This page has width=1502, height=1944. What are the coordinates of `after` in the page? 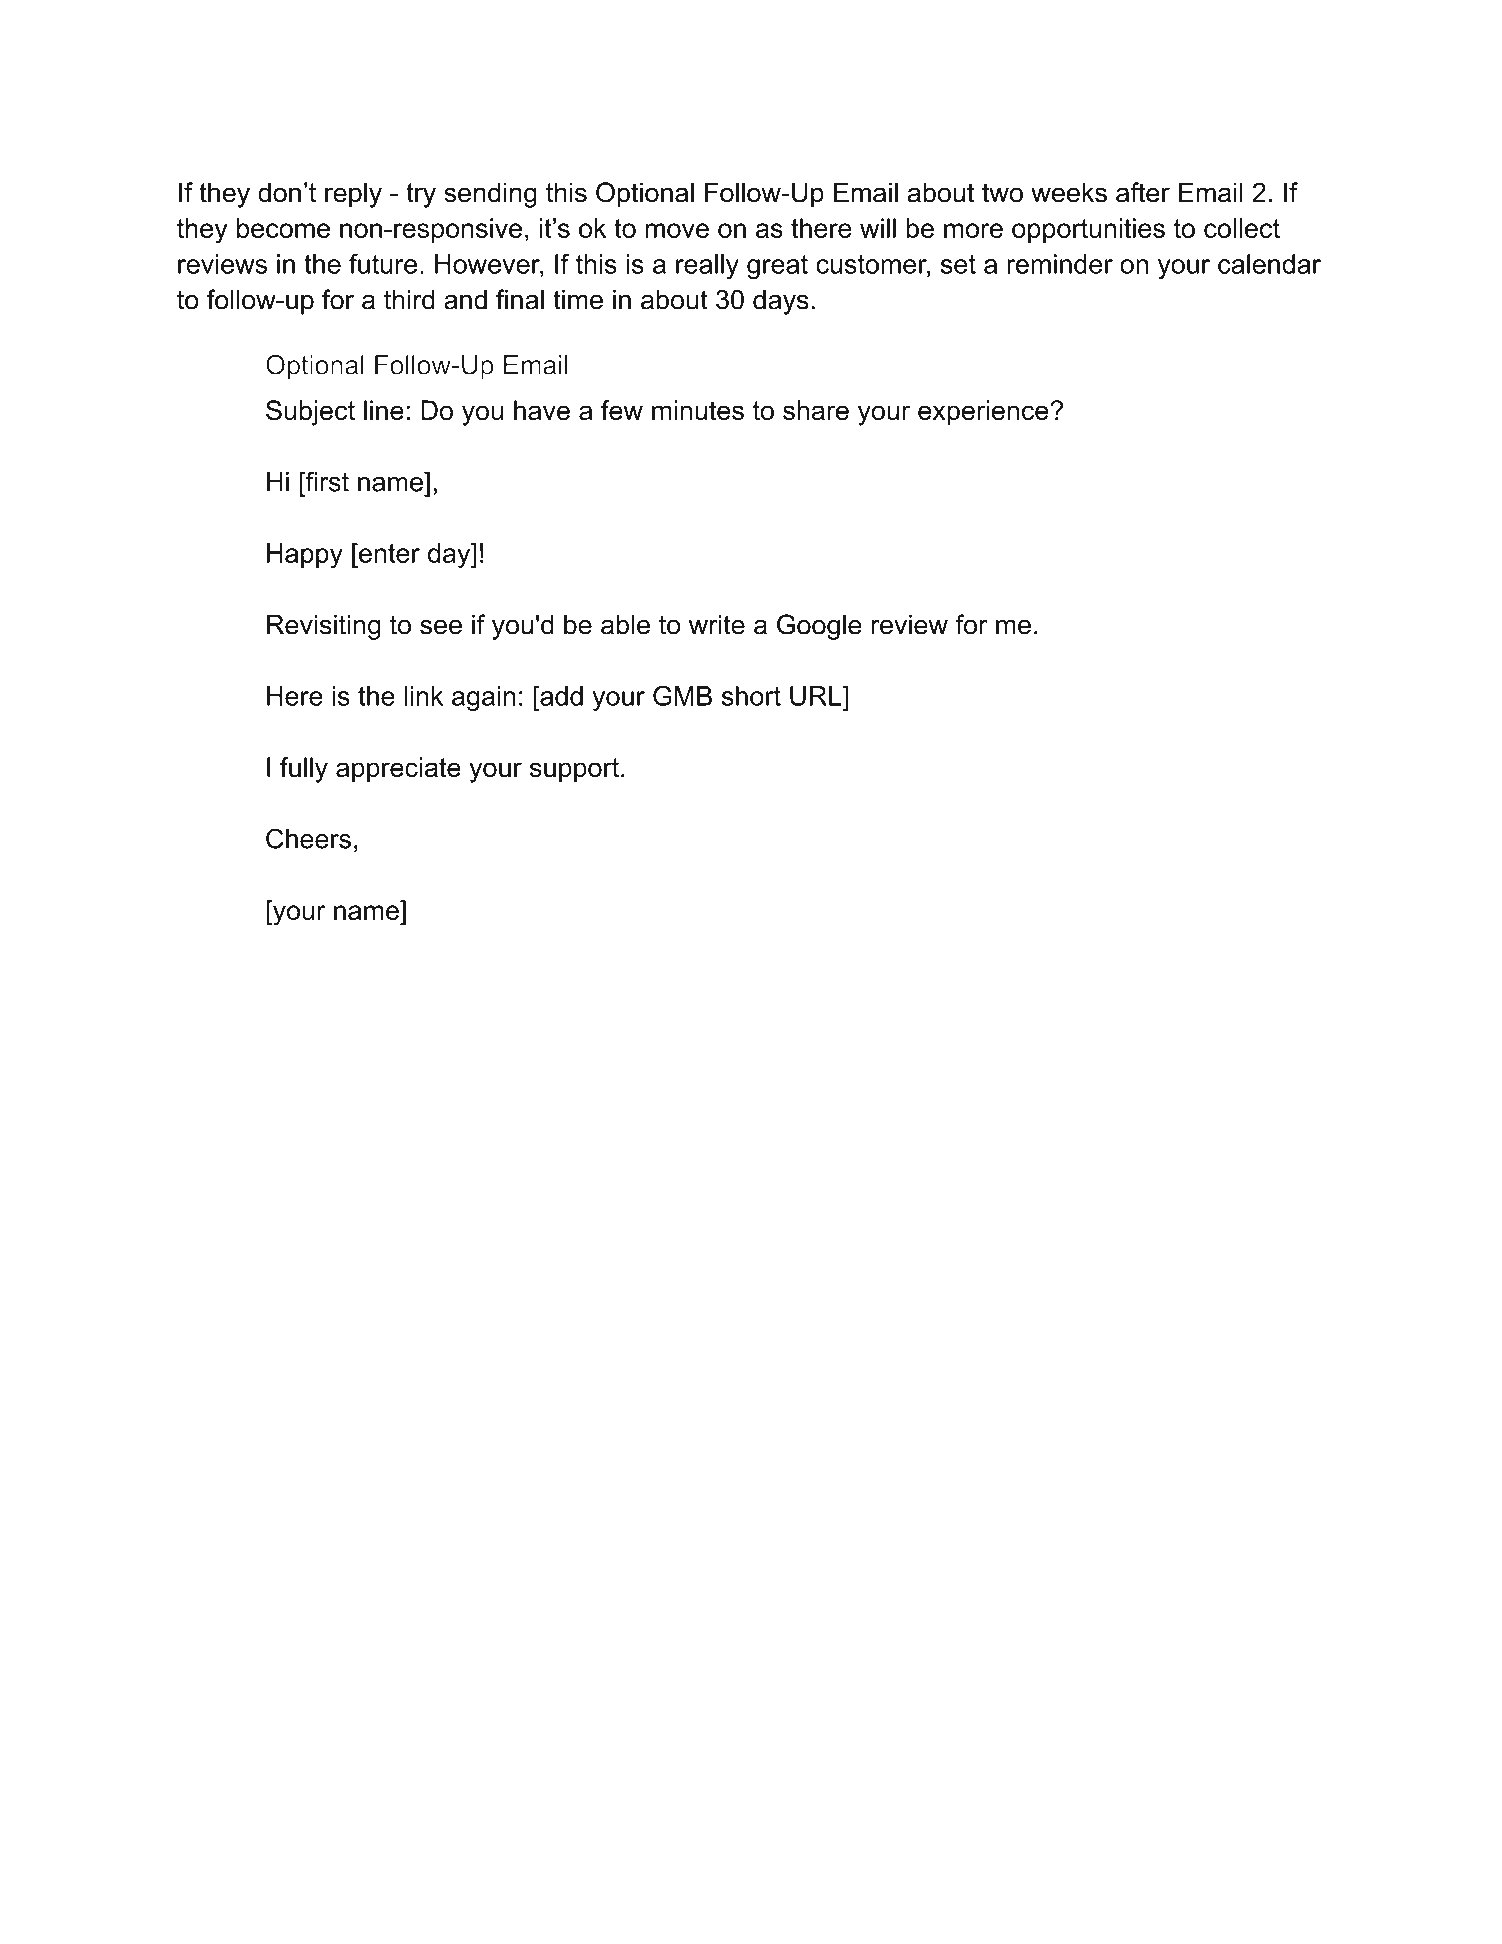 It's located at (1143, 192).
